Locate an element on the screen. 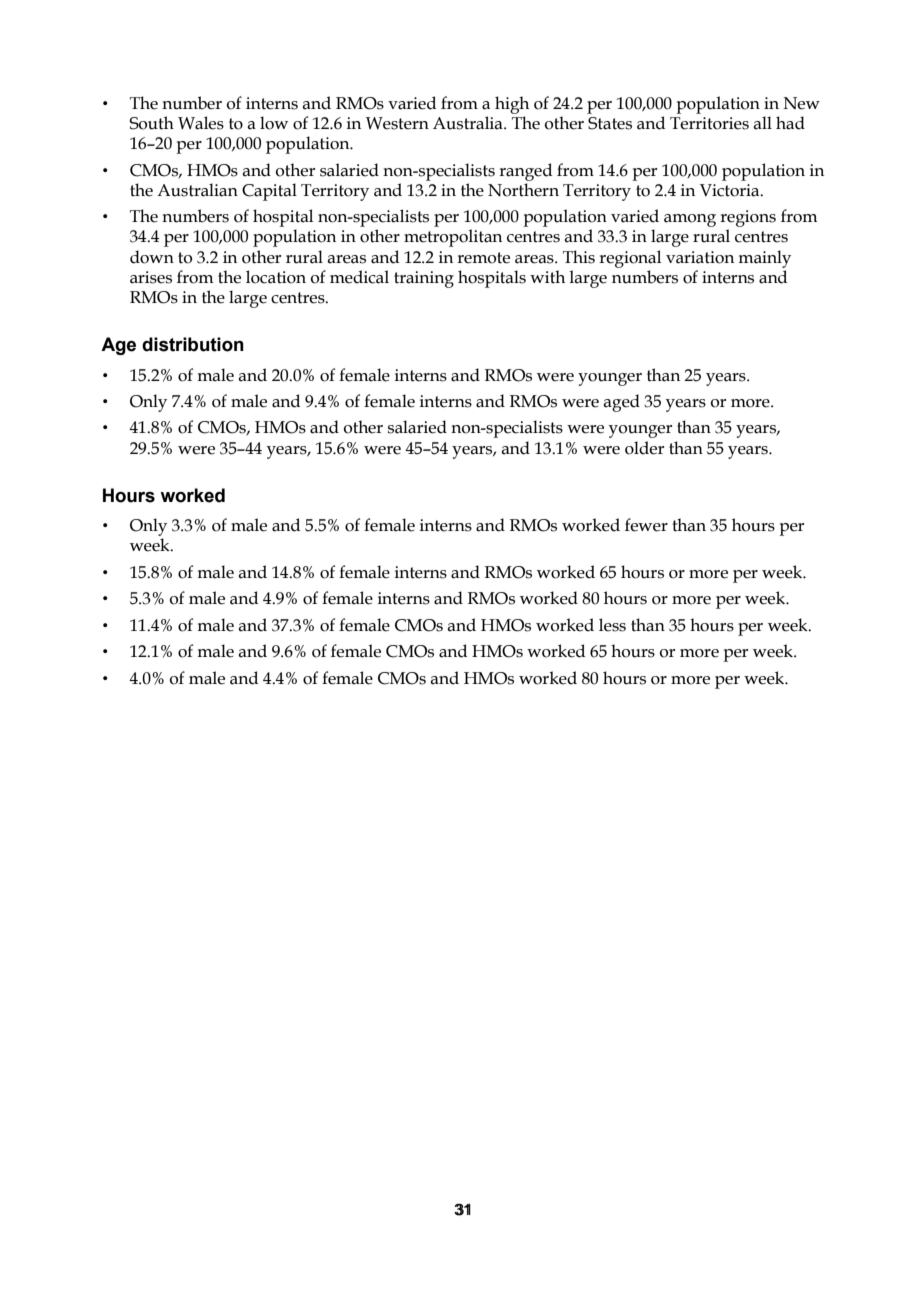 The height and width of the screenshot is (1308, 924). high is located at coordinates (512, 105).
